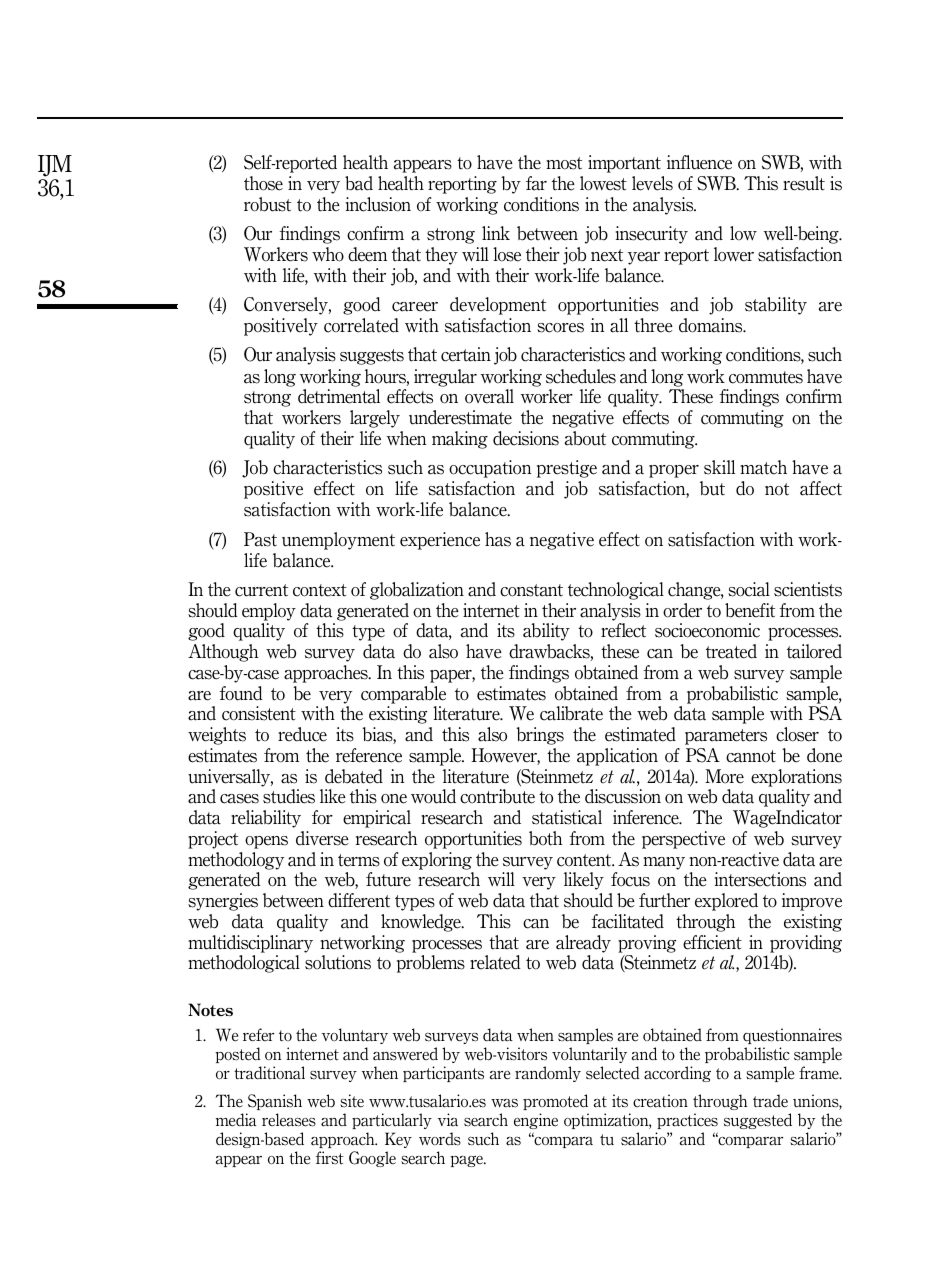 Image resolution: width=933 pixels, height=1288 pixels. Describe the element at coordinates (731, 651) in the screenshot. I see `treated` at that location.
